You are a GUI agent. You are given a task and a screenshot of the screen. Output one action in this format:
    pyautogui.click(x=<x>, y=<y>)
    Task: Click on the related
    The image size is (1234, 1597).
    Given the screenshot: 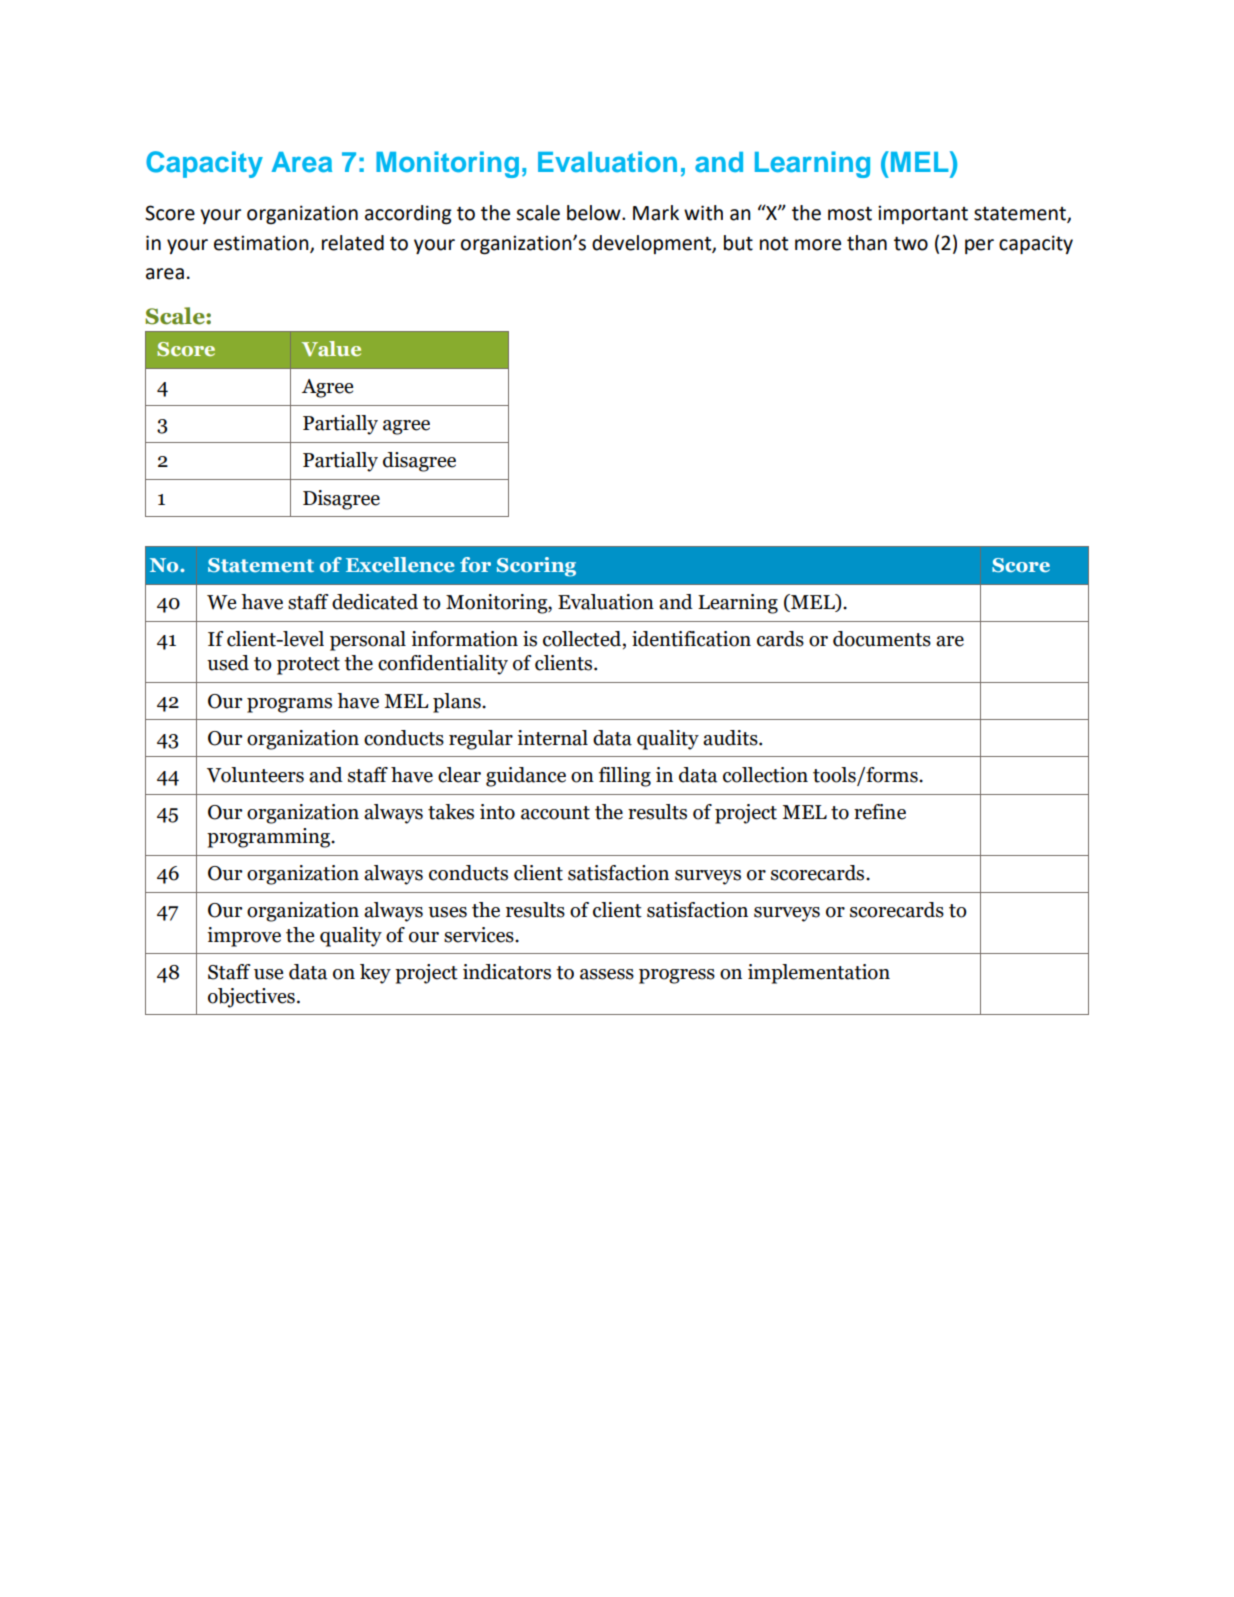 What is the action you would take?
    pyautogui.click(x=353, y=243)
